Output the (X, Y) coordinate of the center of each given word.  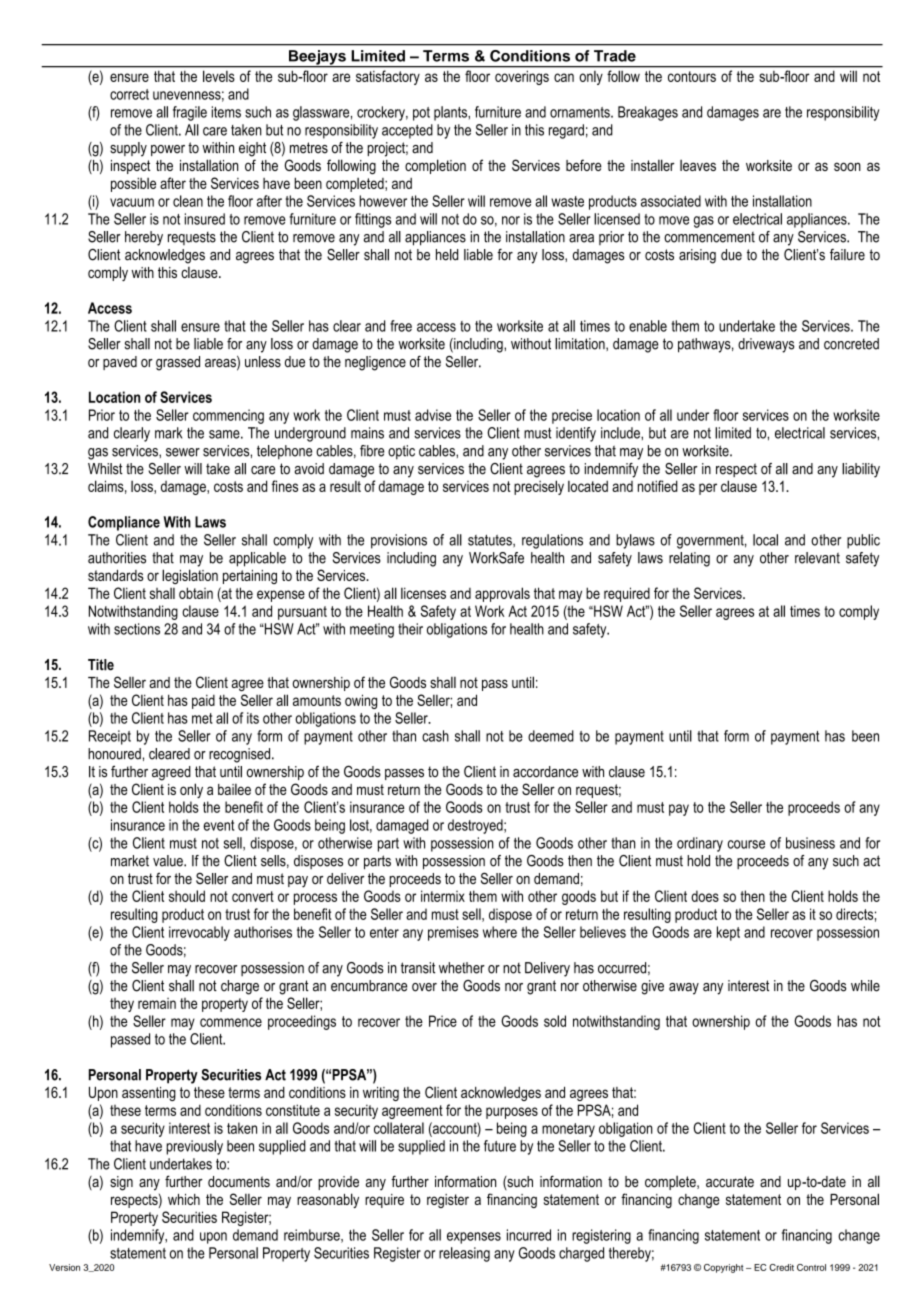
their (410, 629)
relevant (817, 558)
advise (433, 415)
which (184, 1199)
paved (120, 363)
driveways (766, 345)
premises (453, 933)
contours (692, 76)
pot (421, 114)
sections (137, 629)
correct (129, 94)
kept (728, 933)
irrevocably (199, 933)
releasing (464, 1254)
